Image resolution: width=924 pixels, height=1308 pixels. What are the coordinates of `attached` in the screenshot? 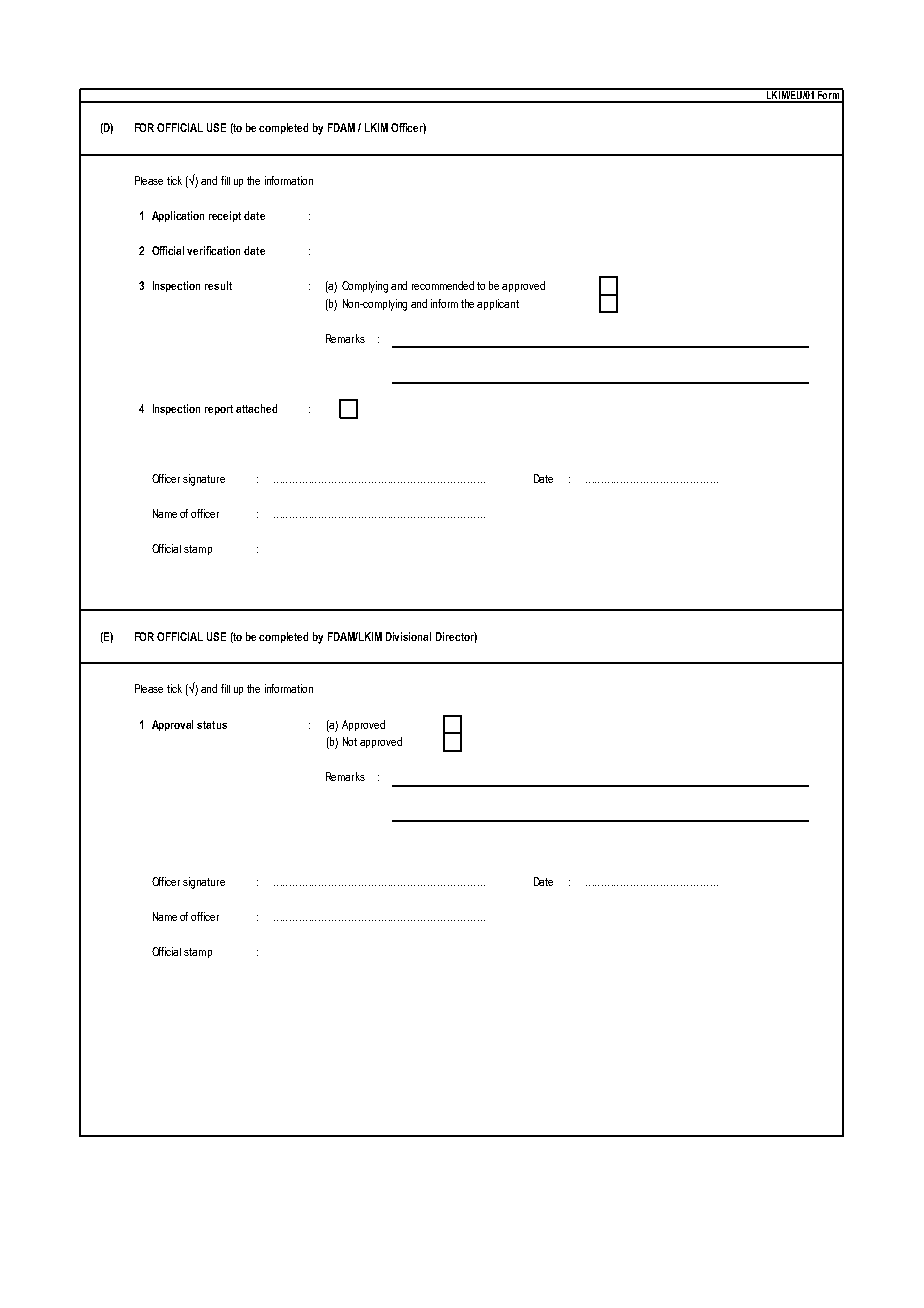 It's located at (256, 408).
